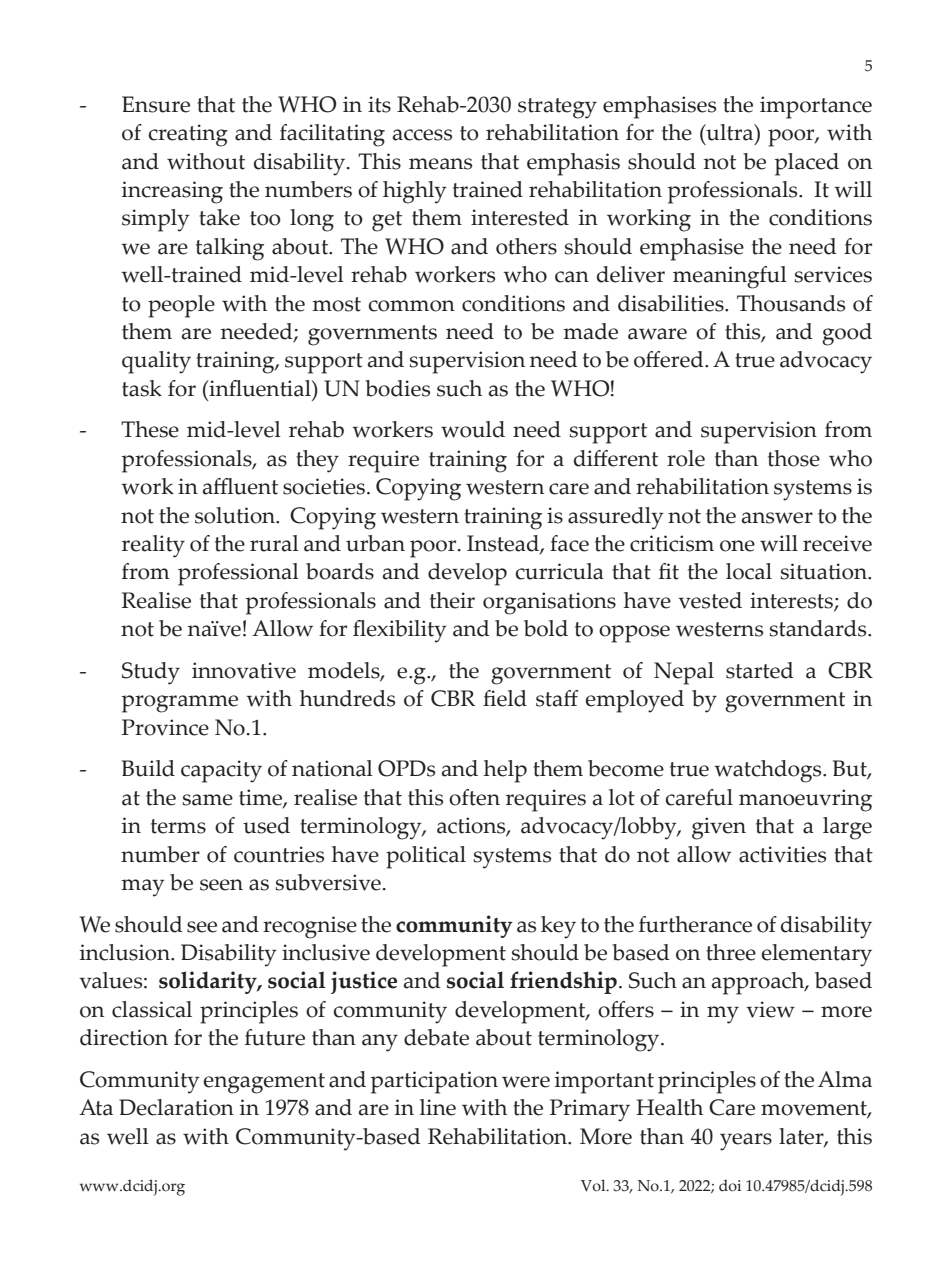  Describe the element at coordinates (473, 429) in the screenshot. I see `would` at that location.
